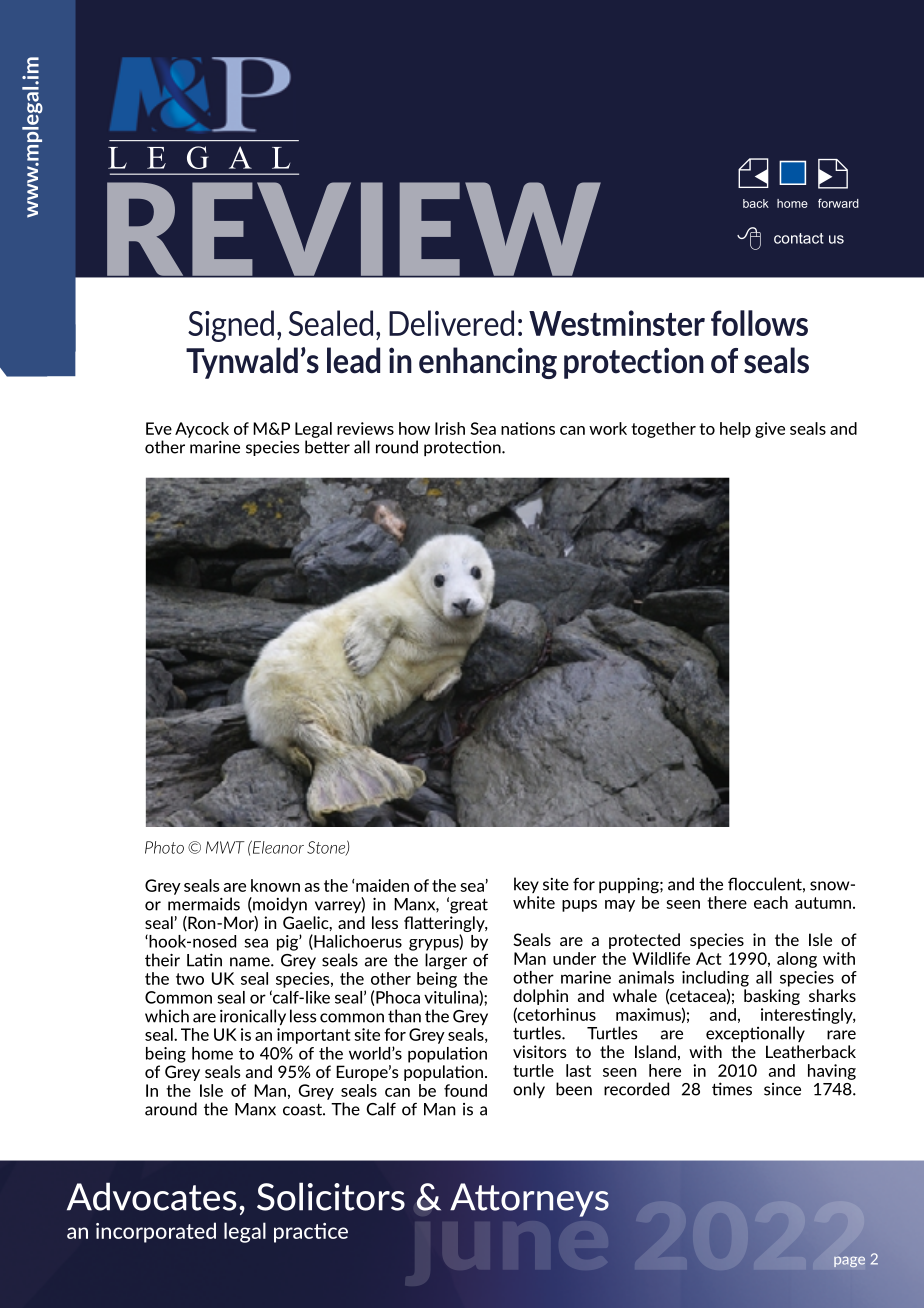  I want to click on ironically, so click(253, 1017).
